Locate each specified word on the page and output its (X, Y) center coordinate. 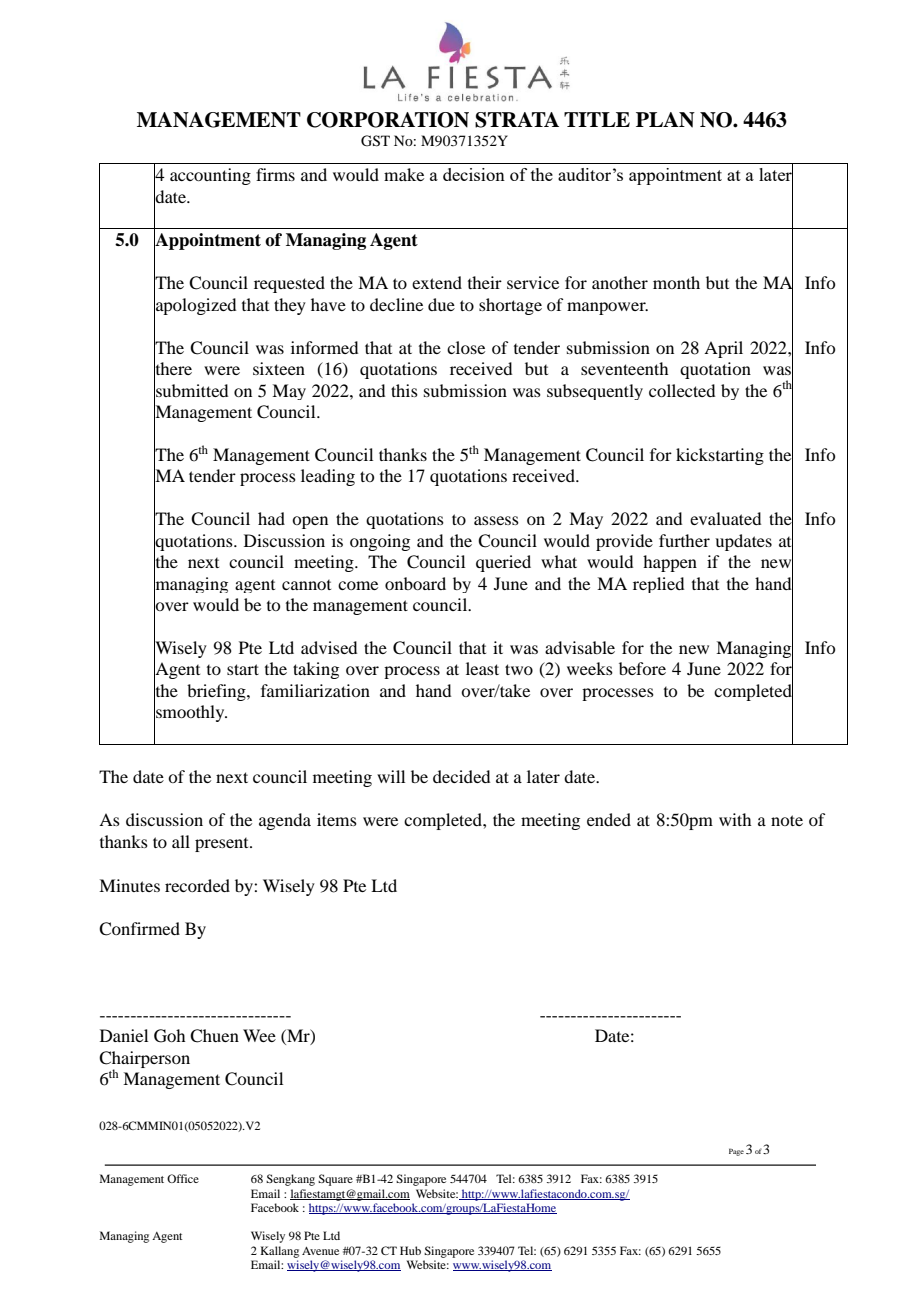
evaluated (725, 518)
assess (496, 520)
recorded (197, 885)
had (271, 518)
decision (474, 174)
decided (461, 776)
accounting (210, 176)
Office (183, 1178)
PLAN (665, 120)
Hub (410, 1250)
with (735, 819)
